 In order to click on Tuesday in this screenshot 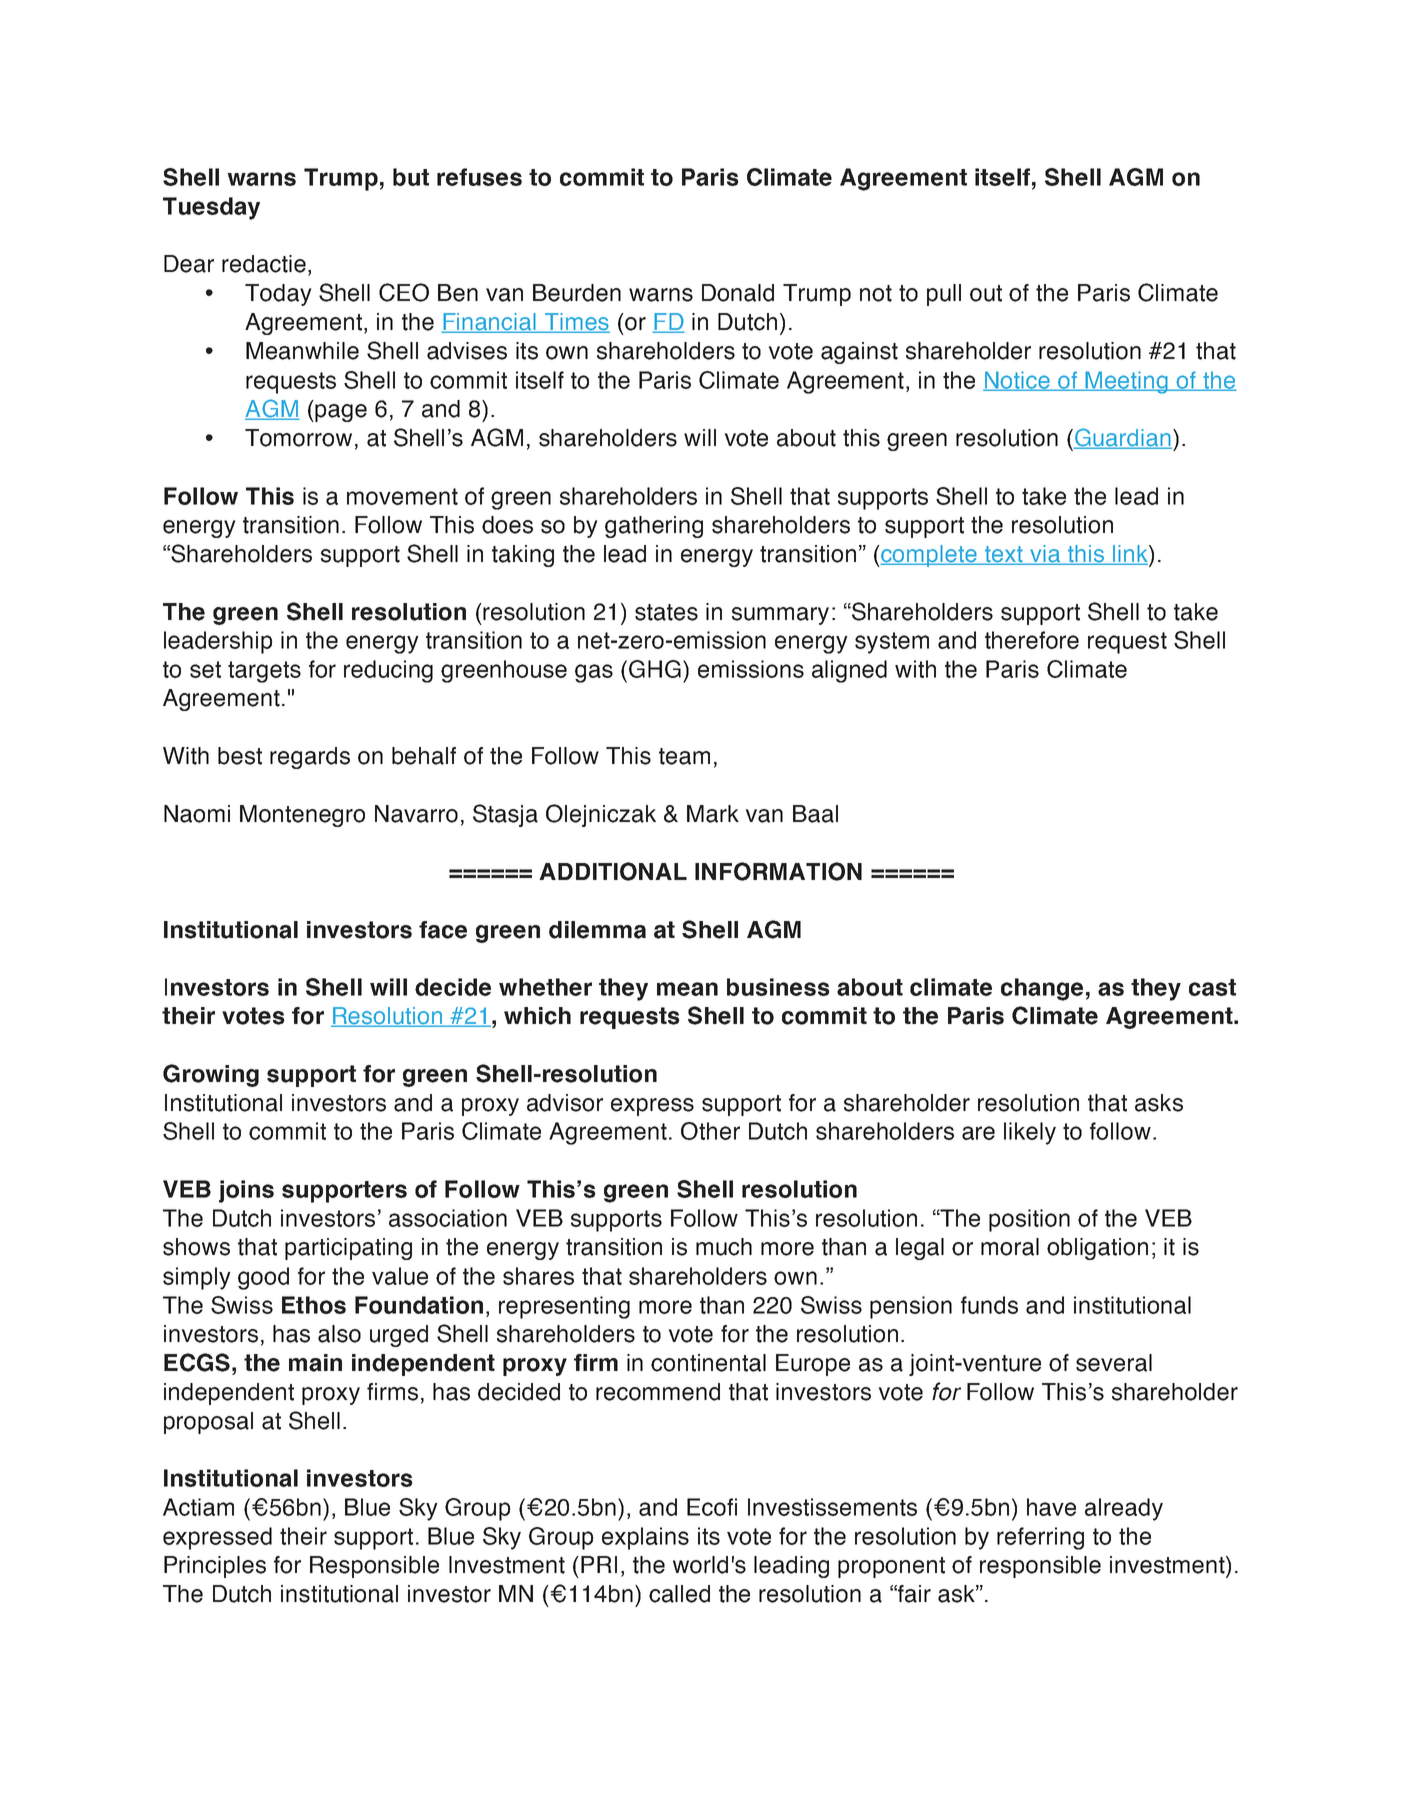, I will do `click(211, 208)`.
